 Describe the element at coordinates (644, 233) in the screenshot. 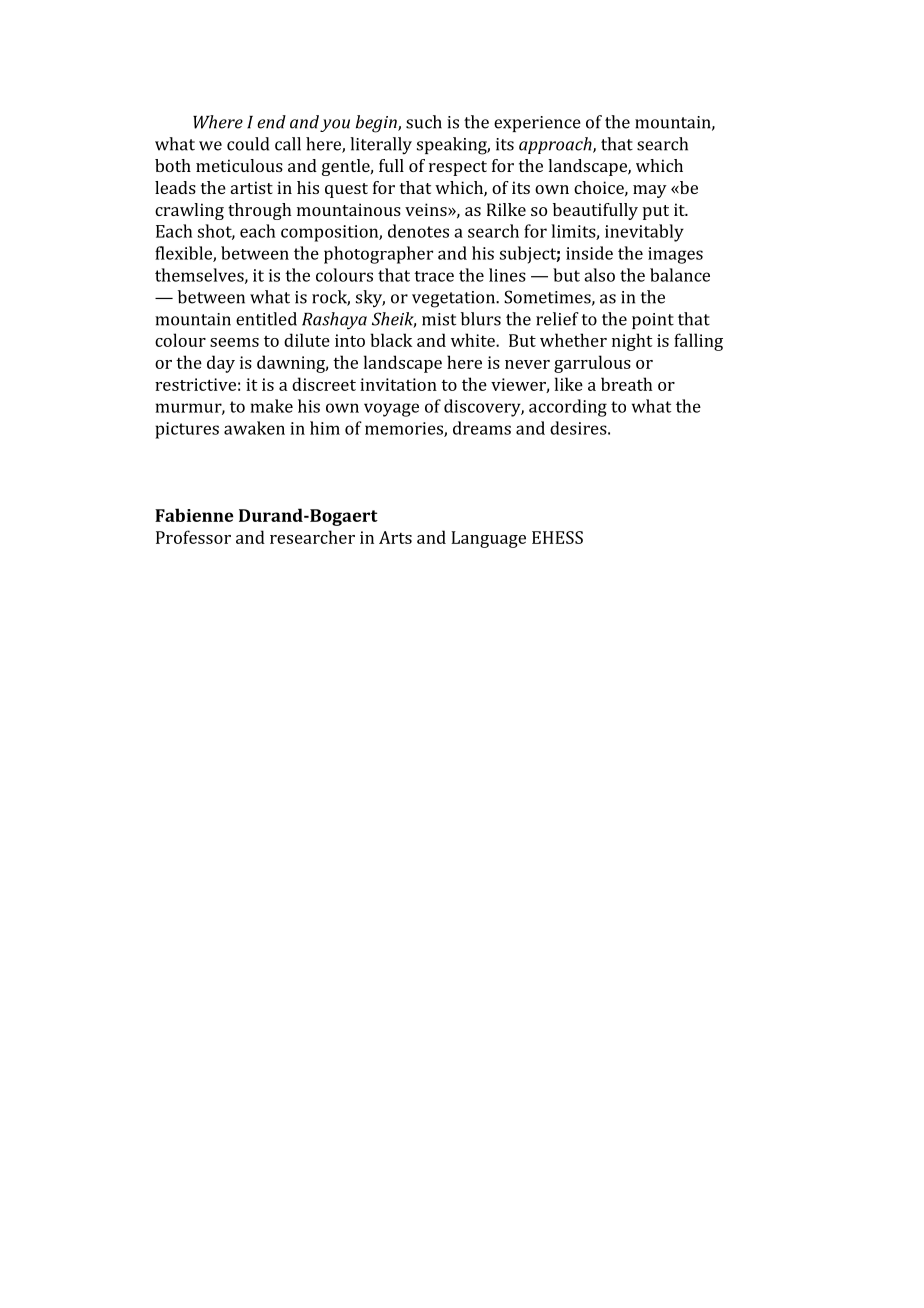

I see `inevitably` at that location.
